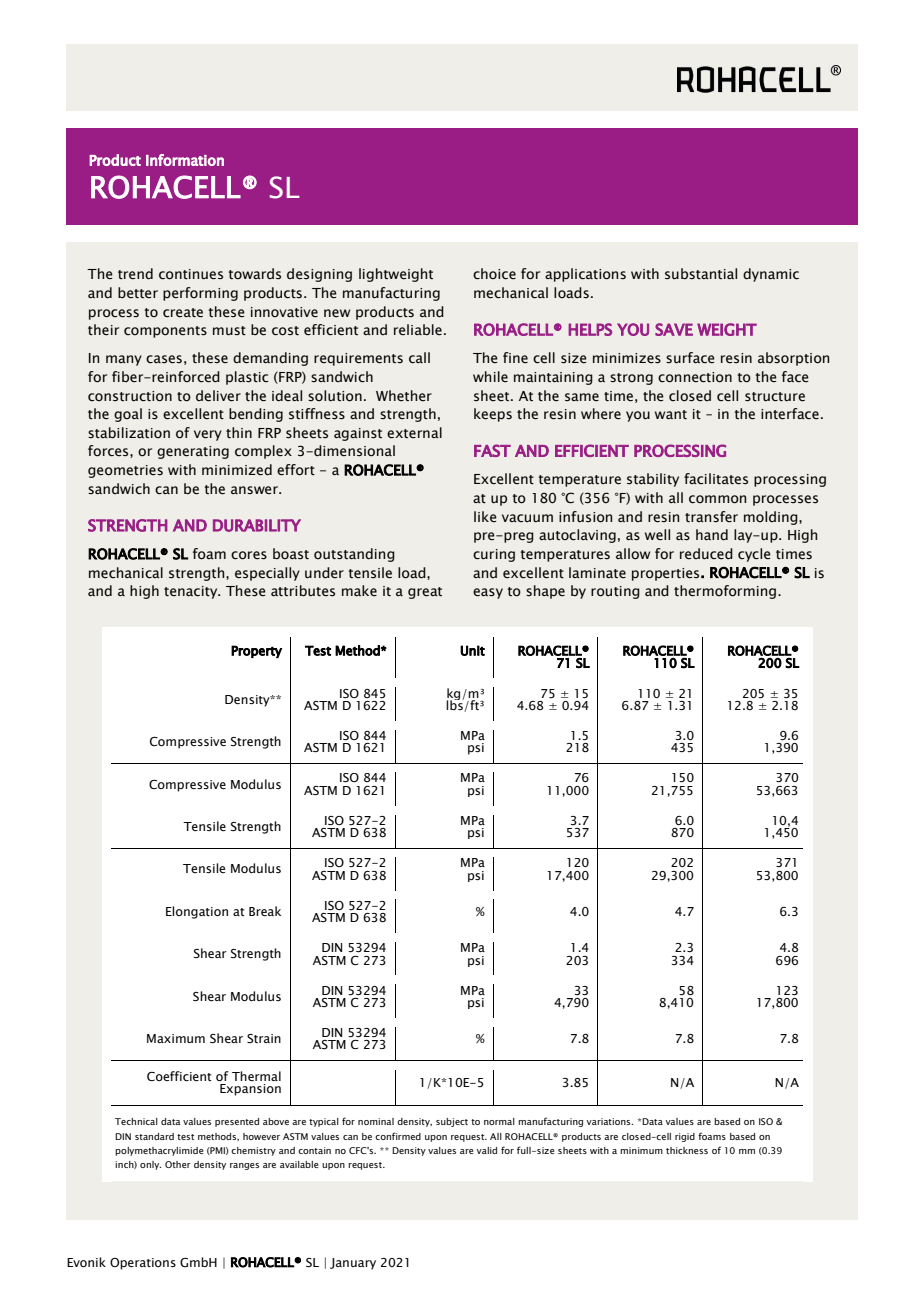 This screenshot has width=924, height=1308. I want to click on Operations, so click(143, 1264).
